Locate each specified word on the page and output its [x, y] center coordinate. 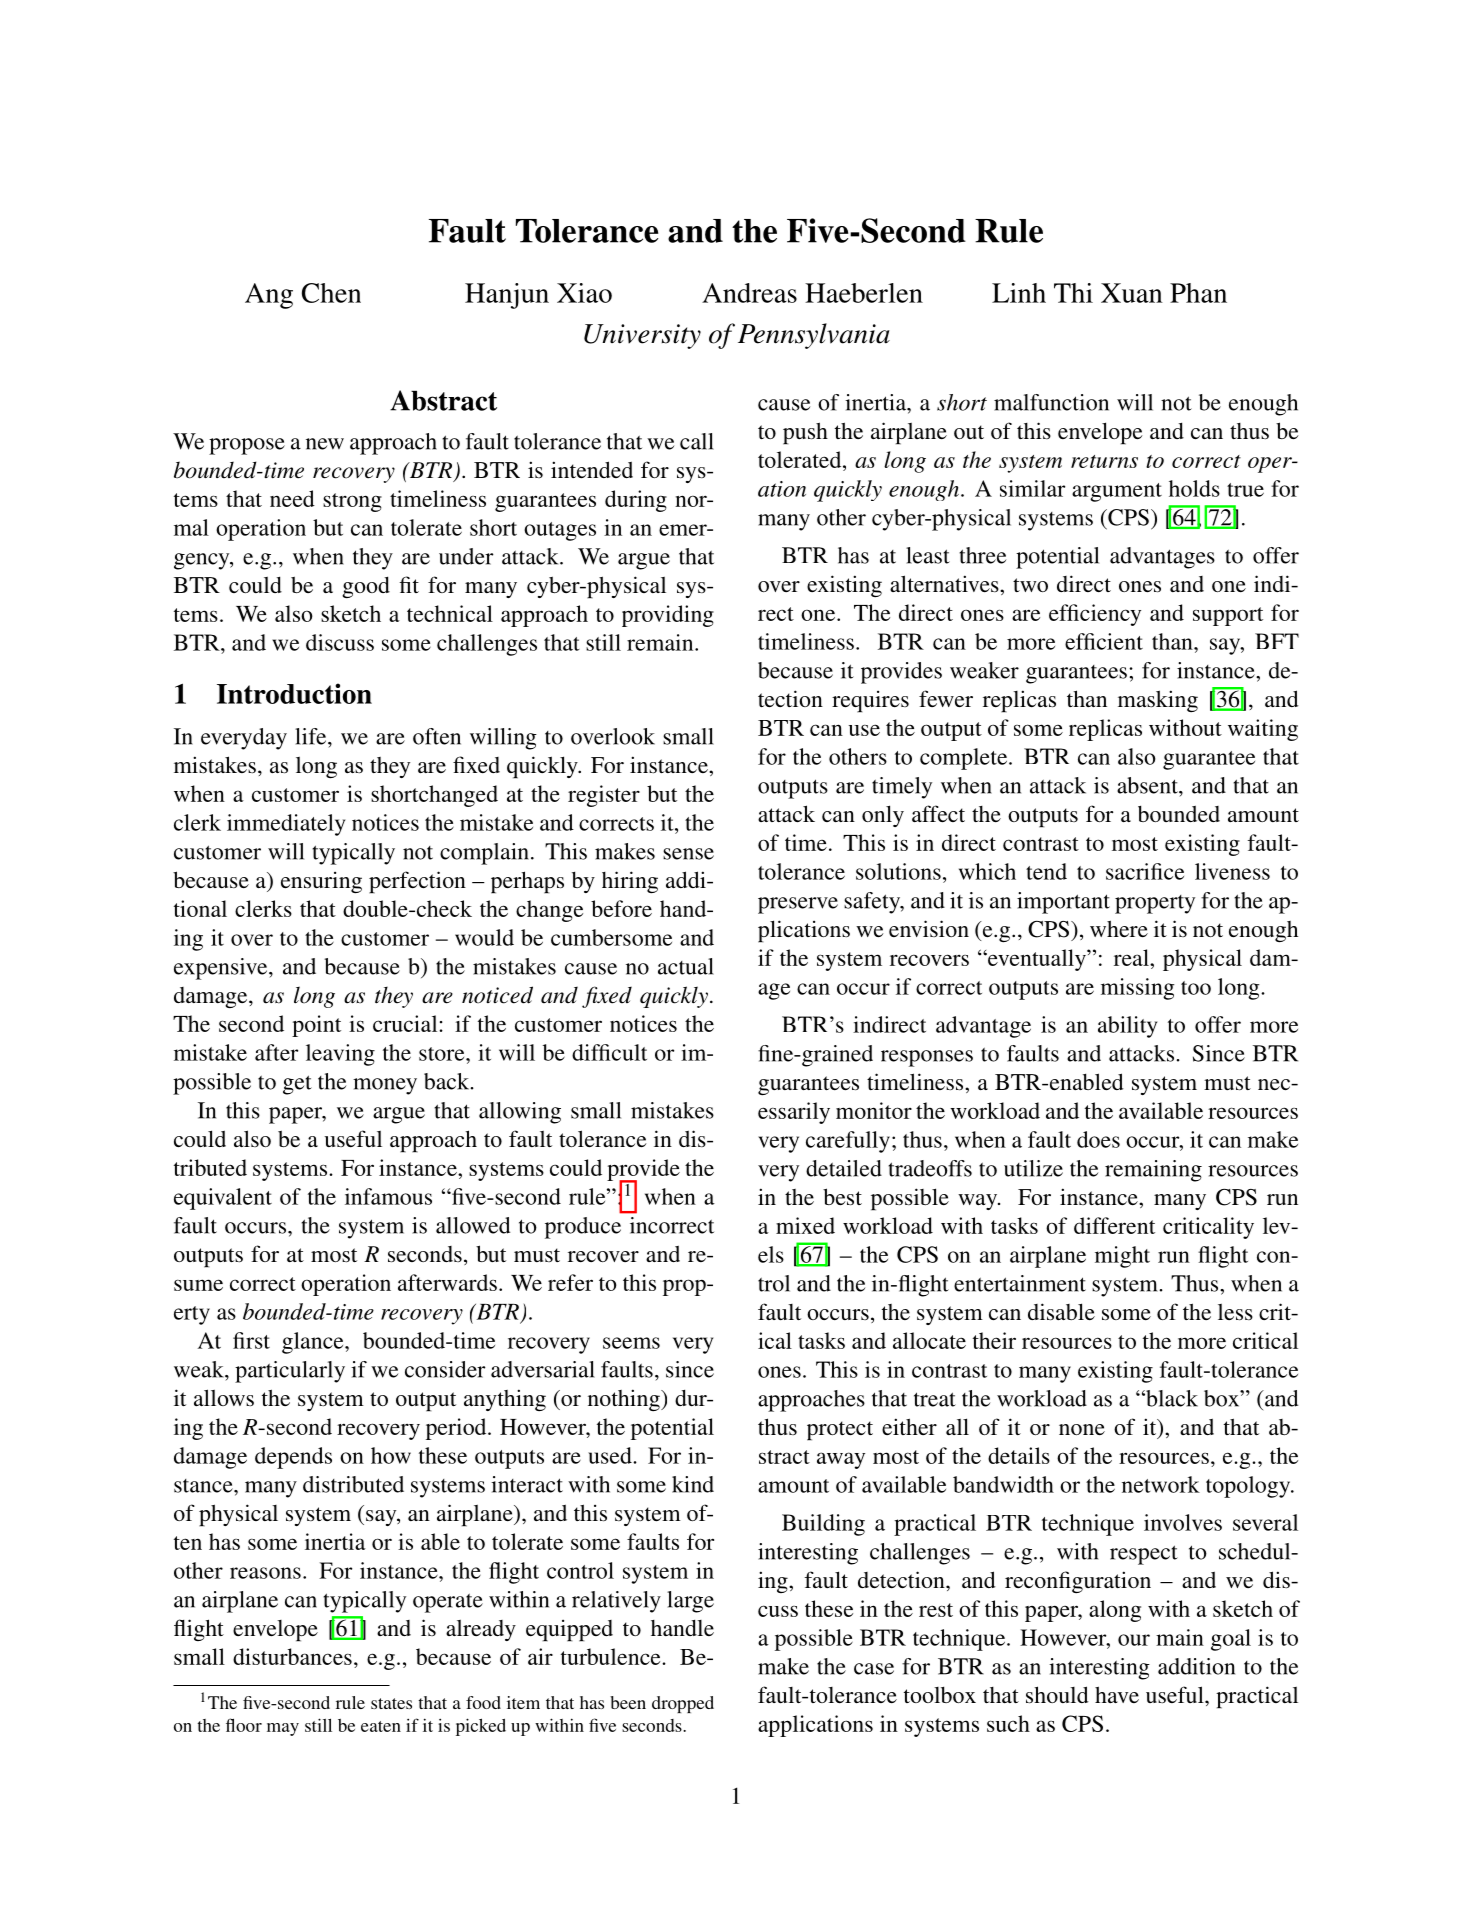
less [1235, 1312]
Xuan [1132, 293]
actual [686, 966]
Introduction [294, 693]
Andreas [749, 293]
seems [631, 1343]
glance [314, 1343]
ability [1127, 1027]
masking [1158, 701]
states [391, 1703]
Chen [331, 293]
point [316, 1026]
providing [668, 616]
